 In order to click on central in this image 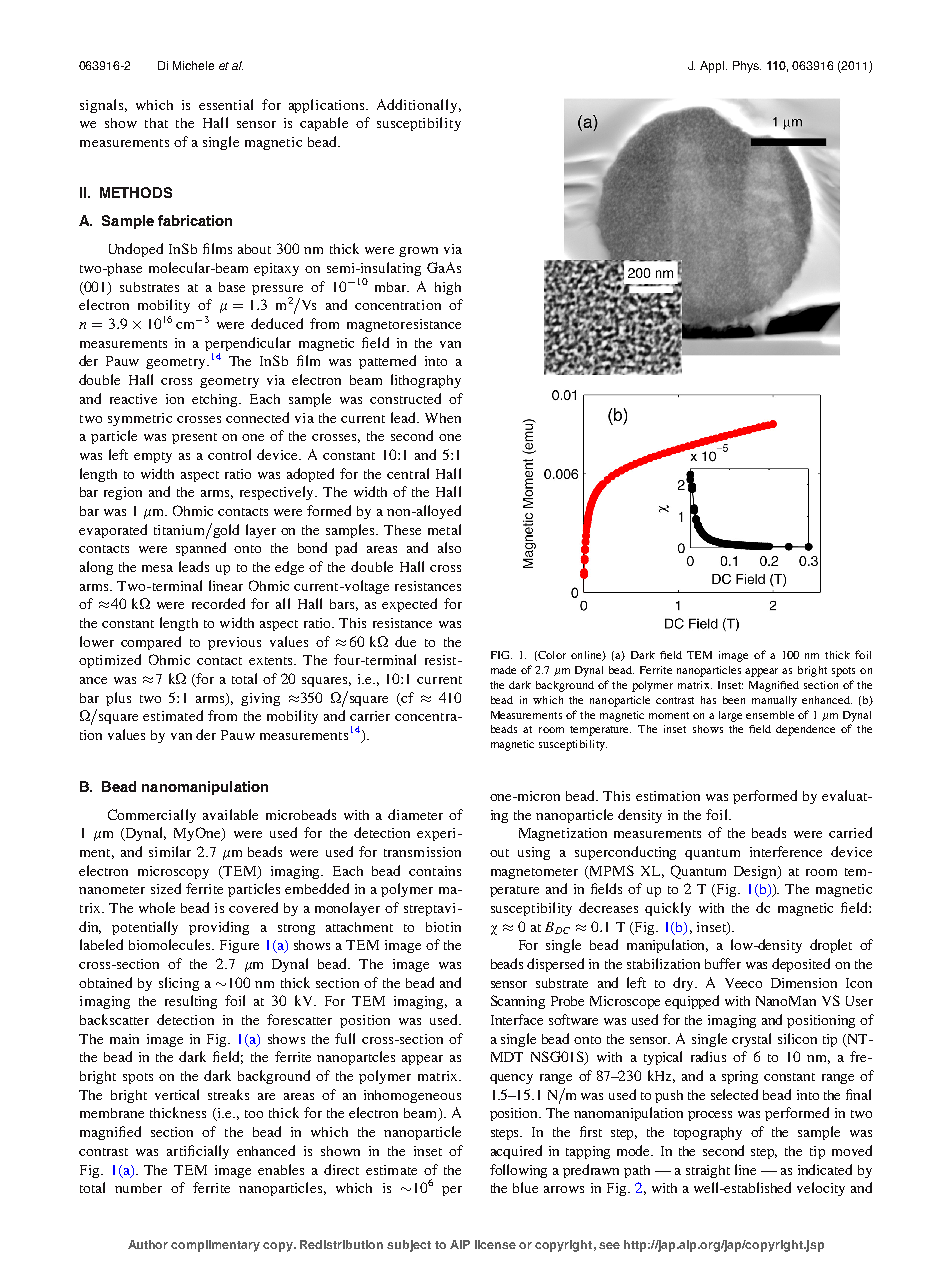, I will do `click(408, 473)`.
